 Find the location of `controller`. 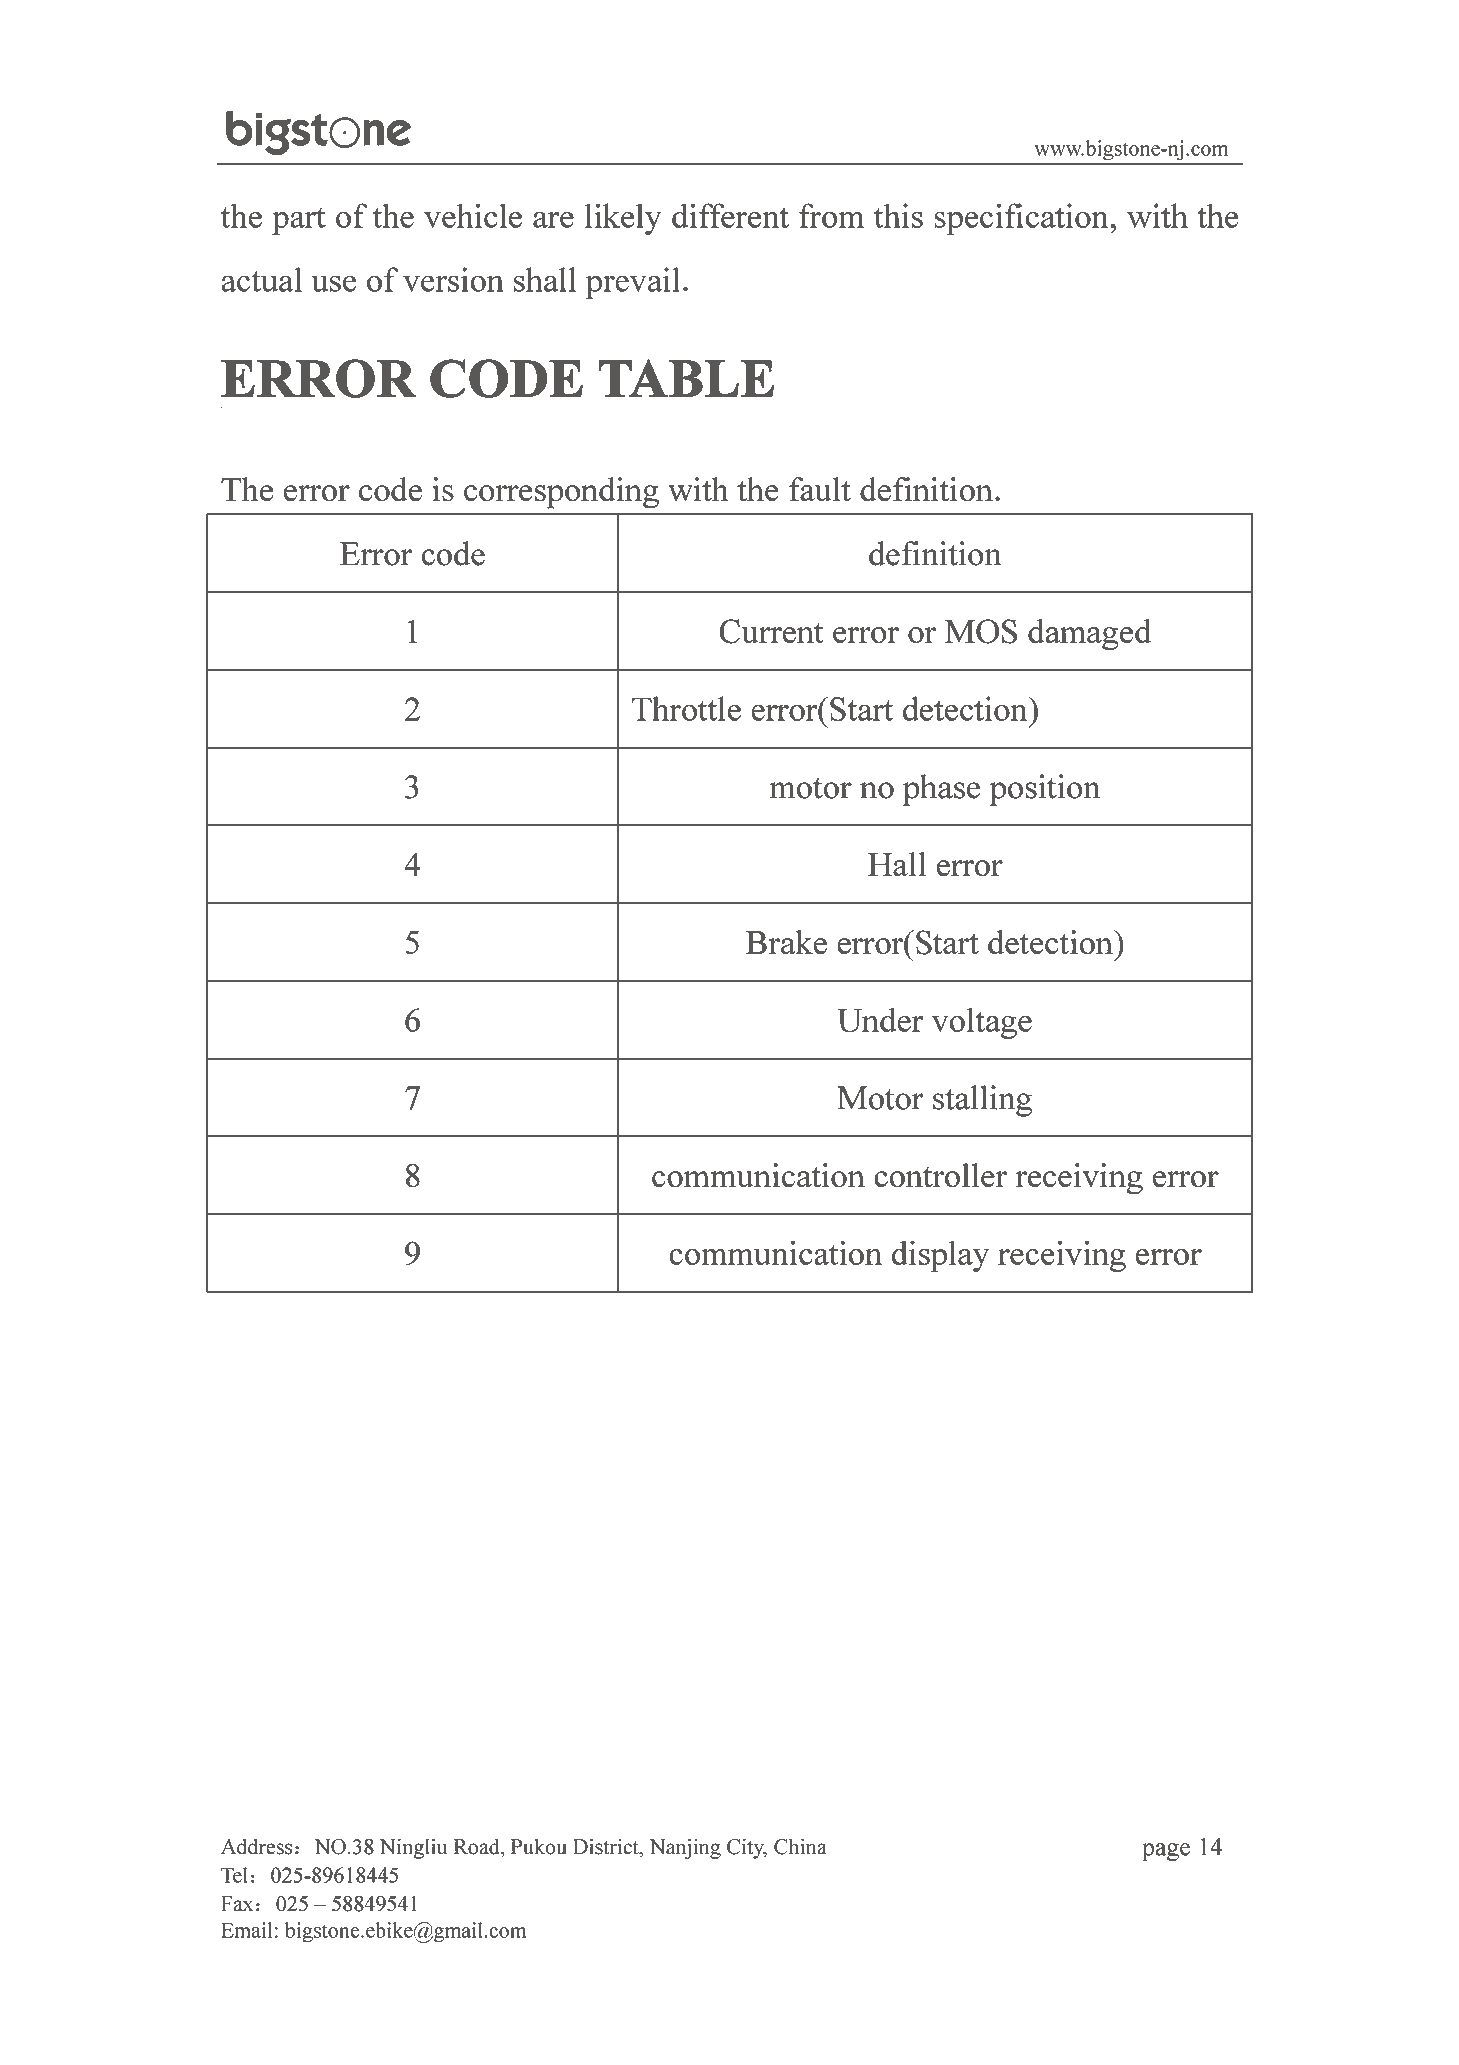

controller is located at coordinates (940, 1175).
